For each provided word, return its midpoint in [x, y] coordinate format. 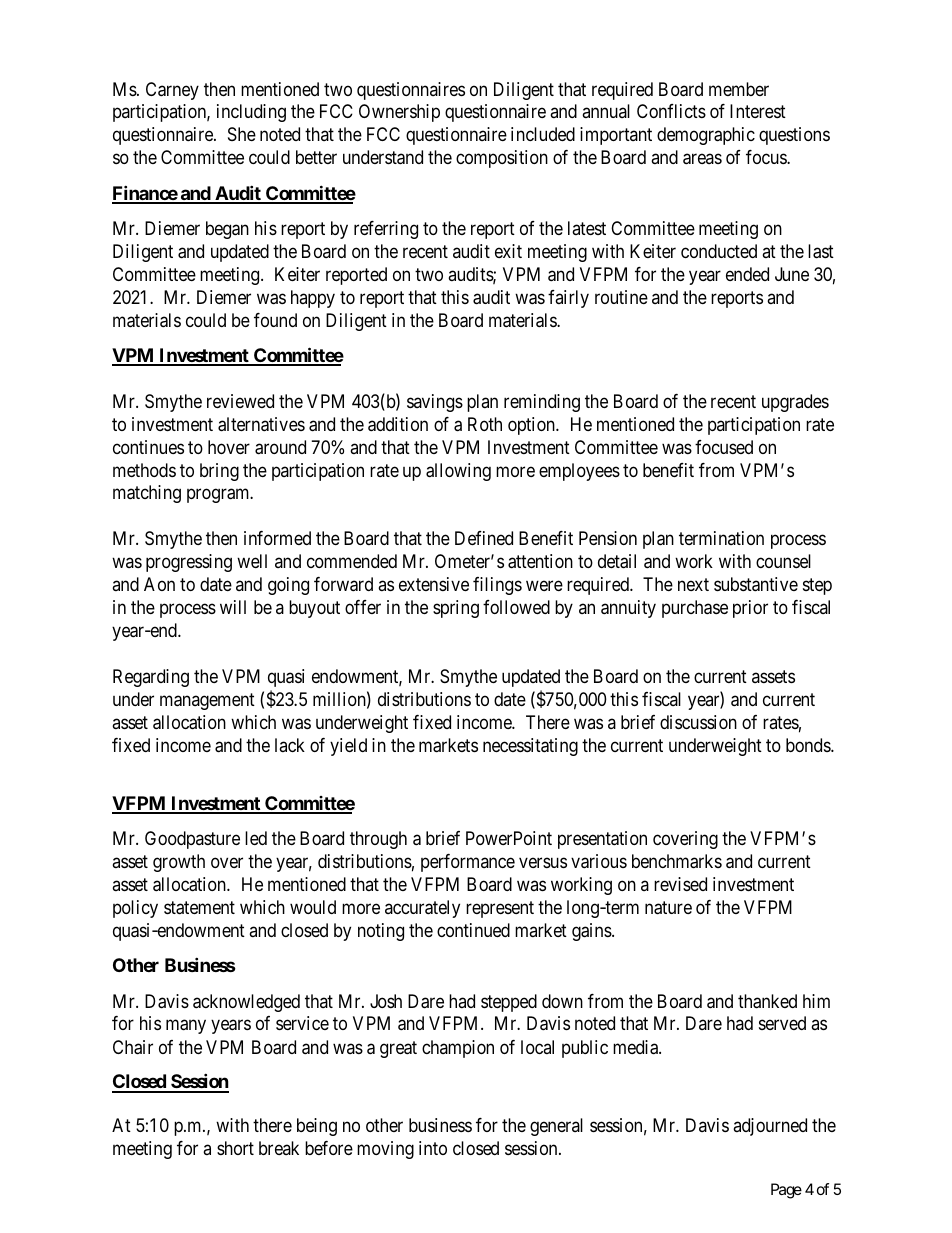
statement [199, 908]
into [433, 1148]
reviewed [240, 401]
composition [502, 159]
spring [456, 609]
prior [750, 609]
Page [786, 1191]
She [242, 134]
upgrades [795, 403]
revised [680, 884]
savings [435, 403]
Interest [758, 111]
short [235, 1148]
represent [500, 909]
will [233, 607]
